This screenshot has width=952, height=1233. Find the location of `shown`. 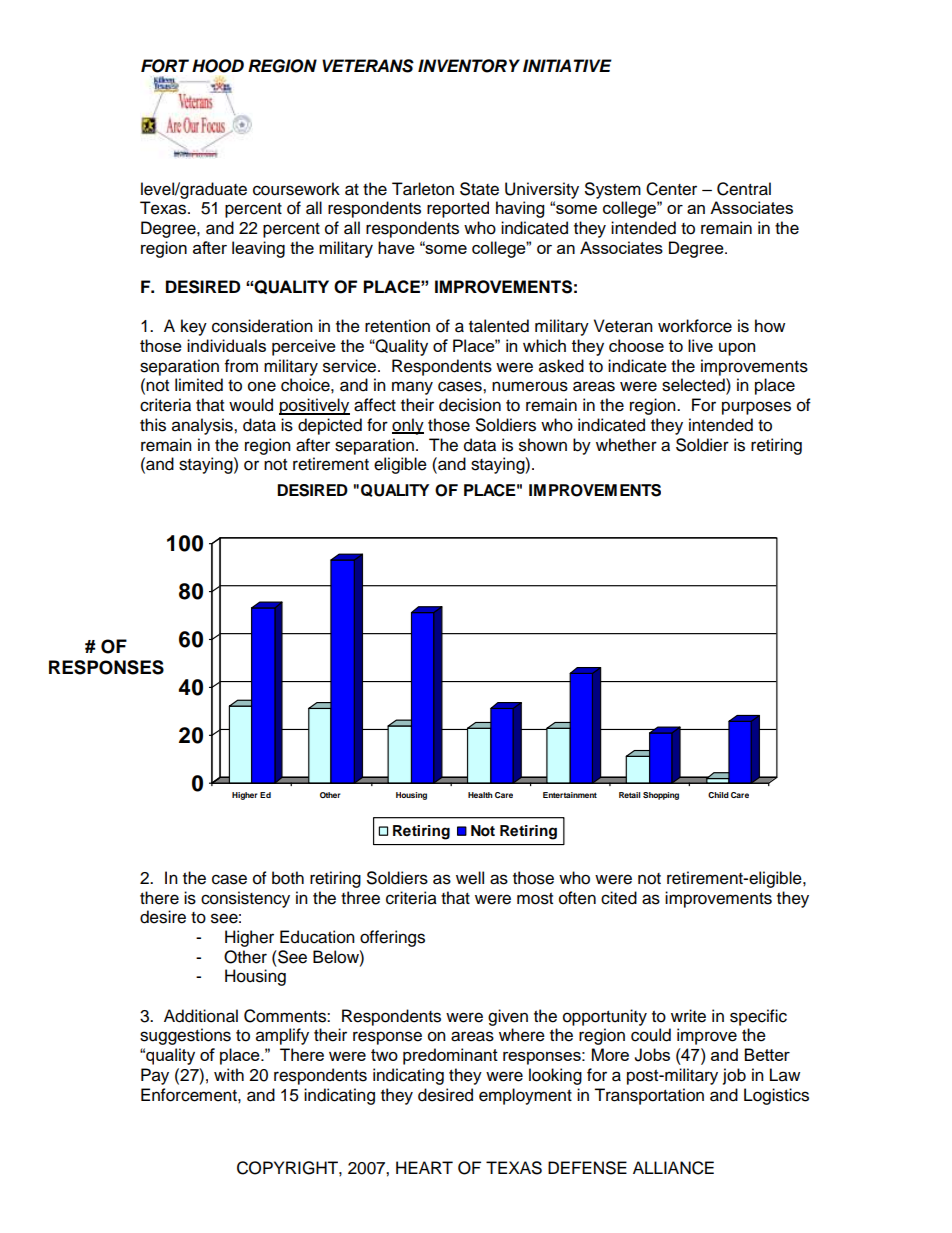

shown is located at coordinates (543, 445).
